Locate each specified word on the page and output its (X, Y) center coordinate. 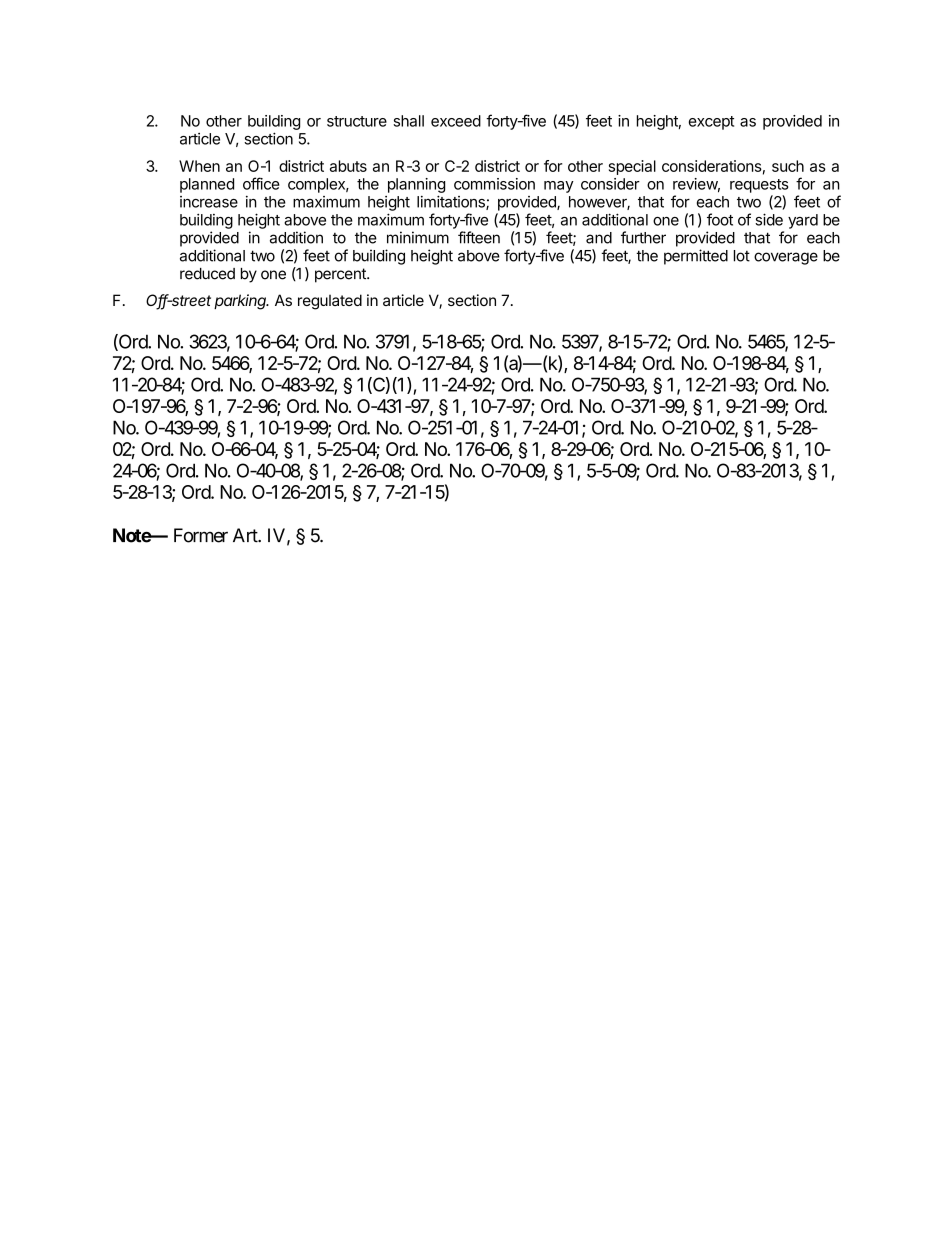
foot (720, 219)
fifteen (479, 237)
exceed (456, 121)
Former (201, 535)
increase (209, 202)
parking (241, 302)
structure (357, 121)
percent (341, 275)
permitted (696, 257)
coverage (786, 258)
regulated (330, 302)
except (711, 123)
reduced (207, 274)
